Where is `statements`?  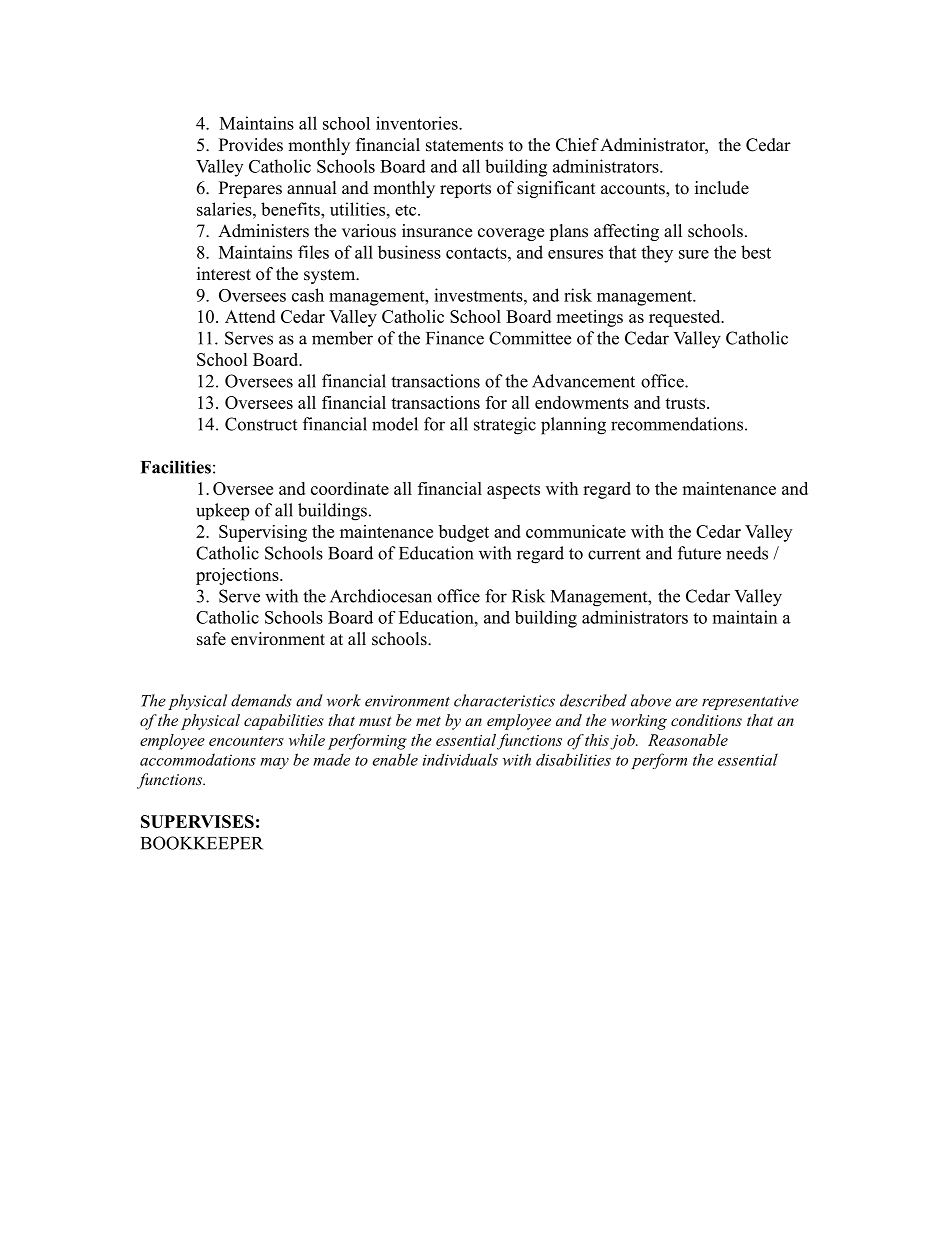 statements is located at coordinates (464, 146).
